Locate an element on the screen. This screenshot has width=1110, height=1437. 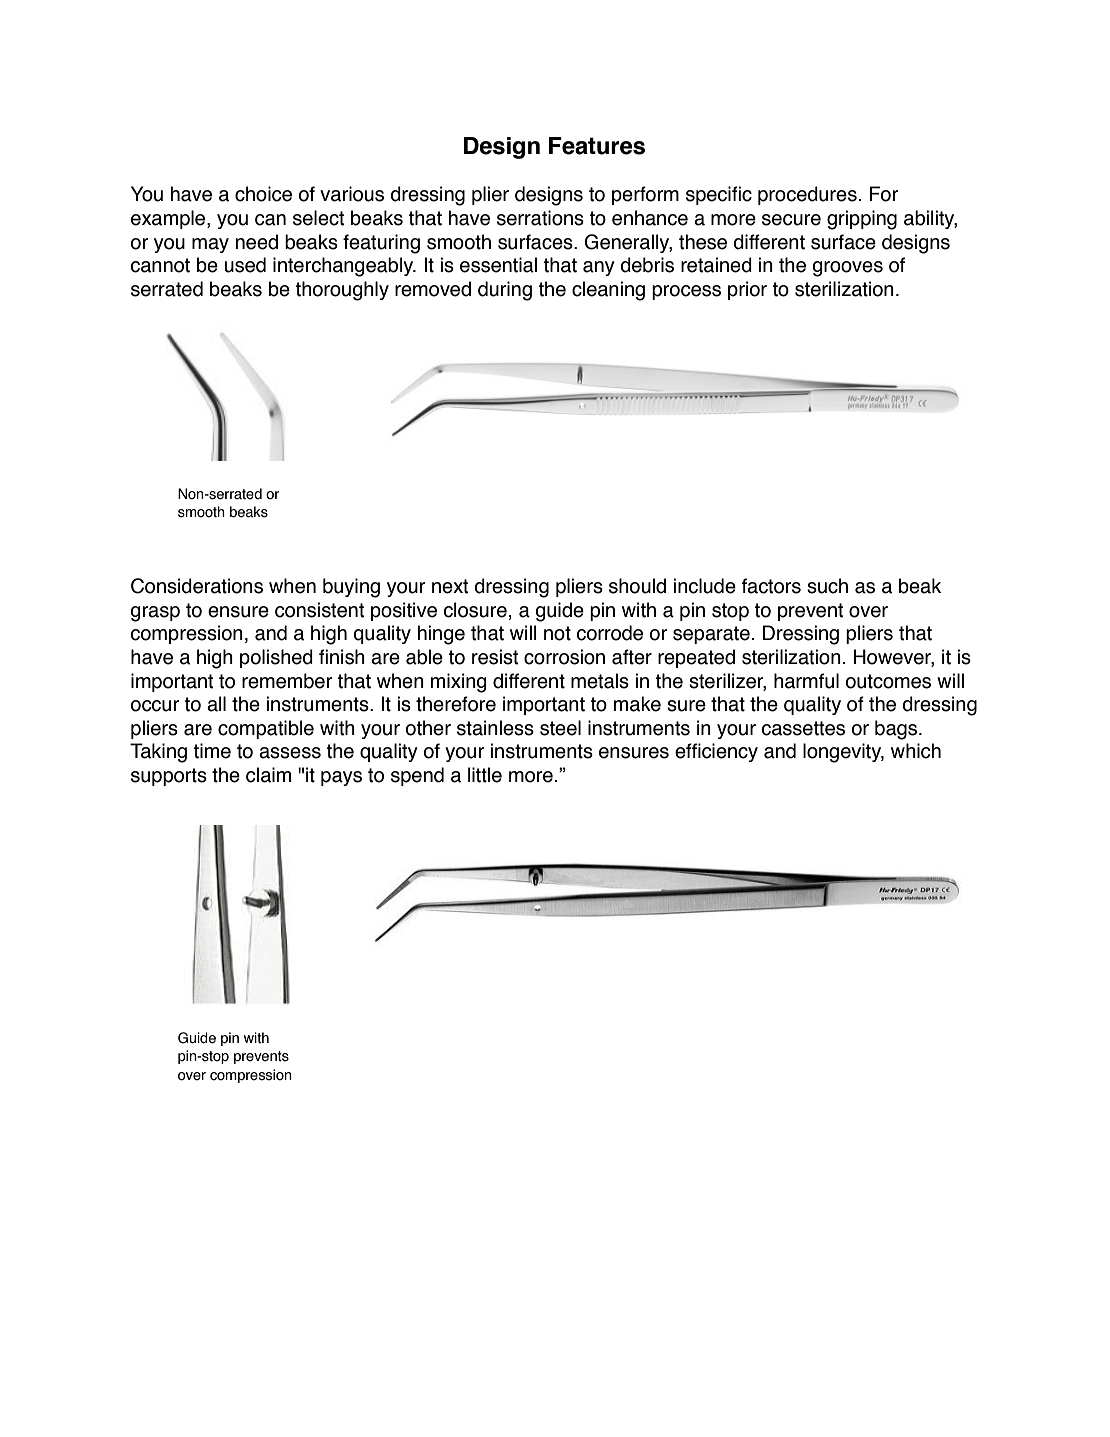
thoroughly is located at coordinates (342, 291).
